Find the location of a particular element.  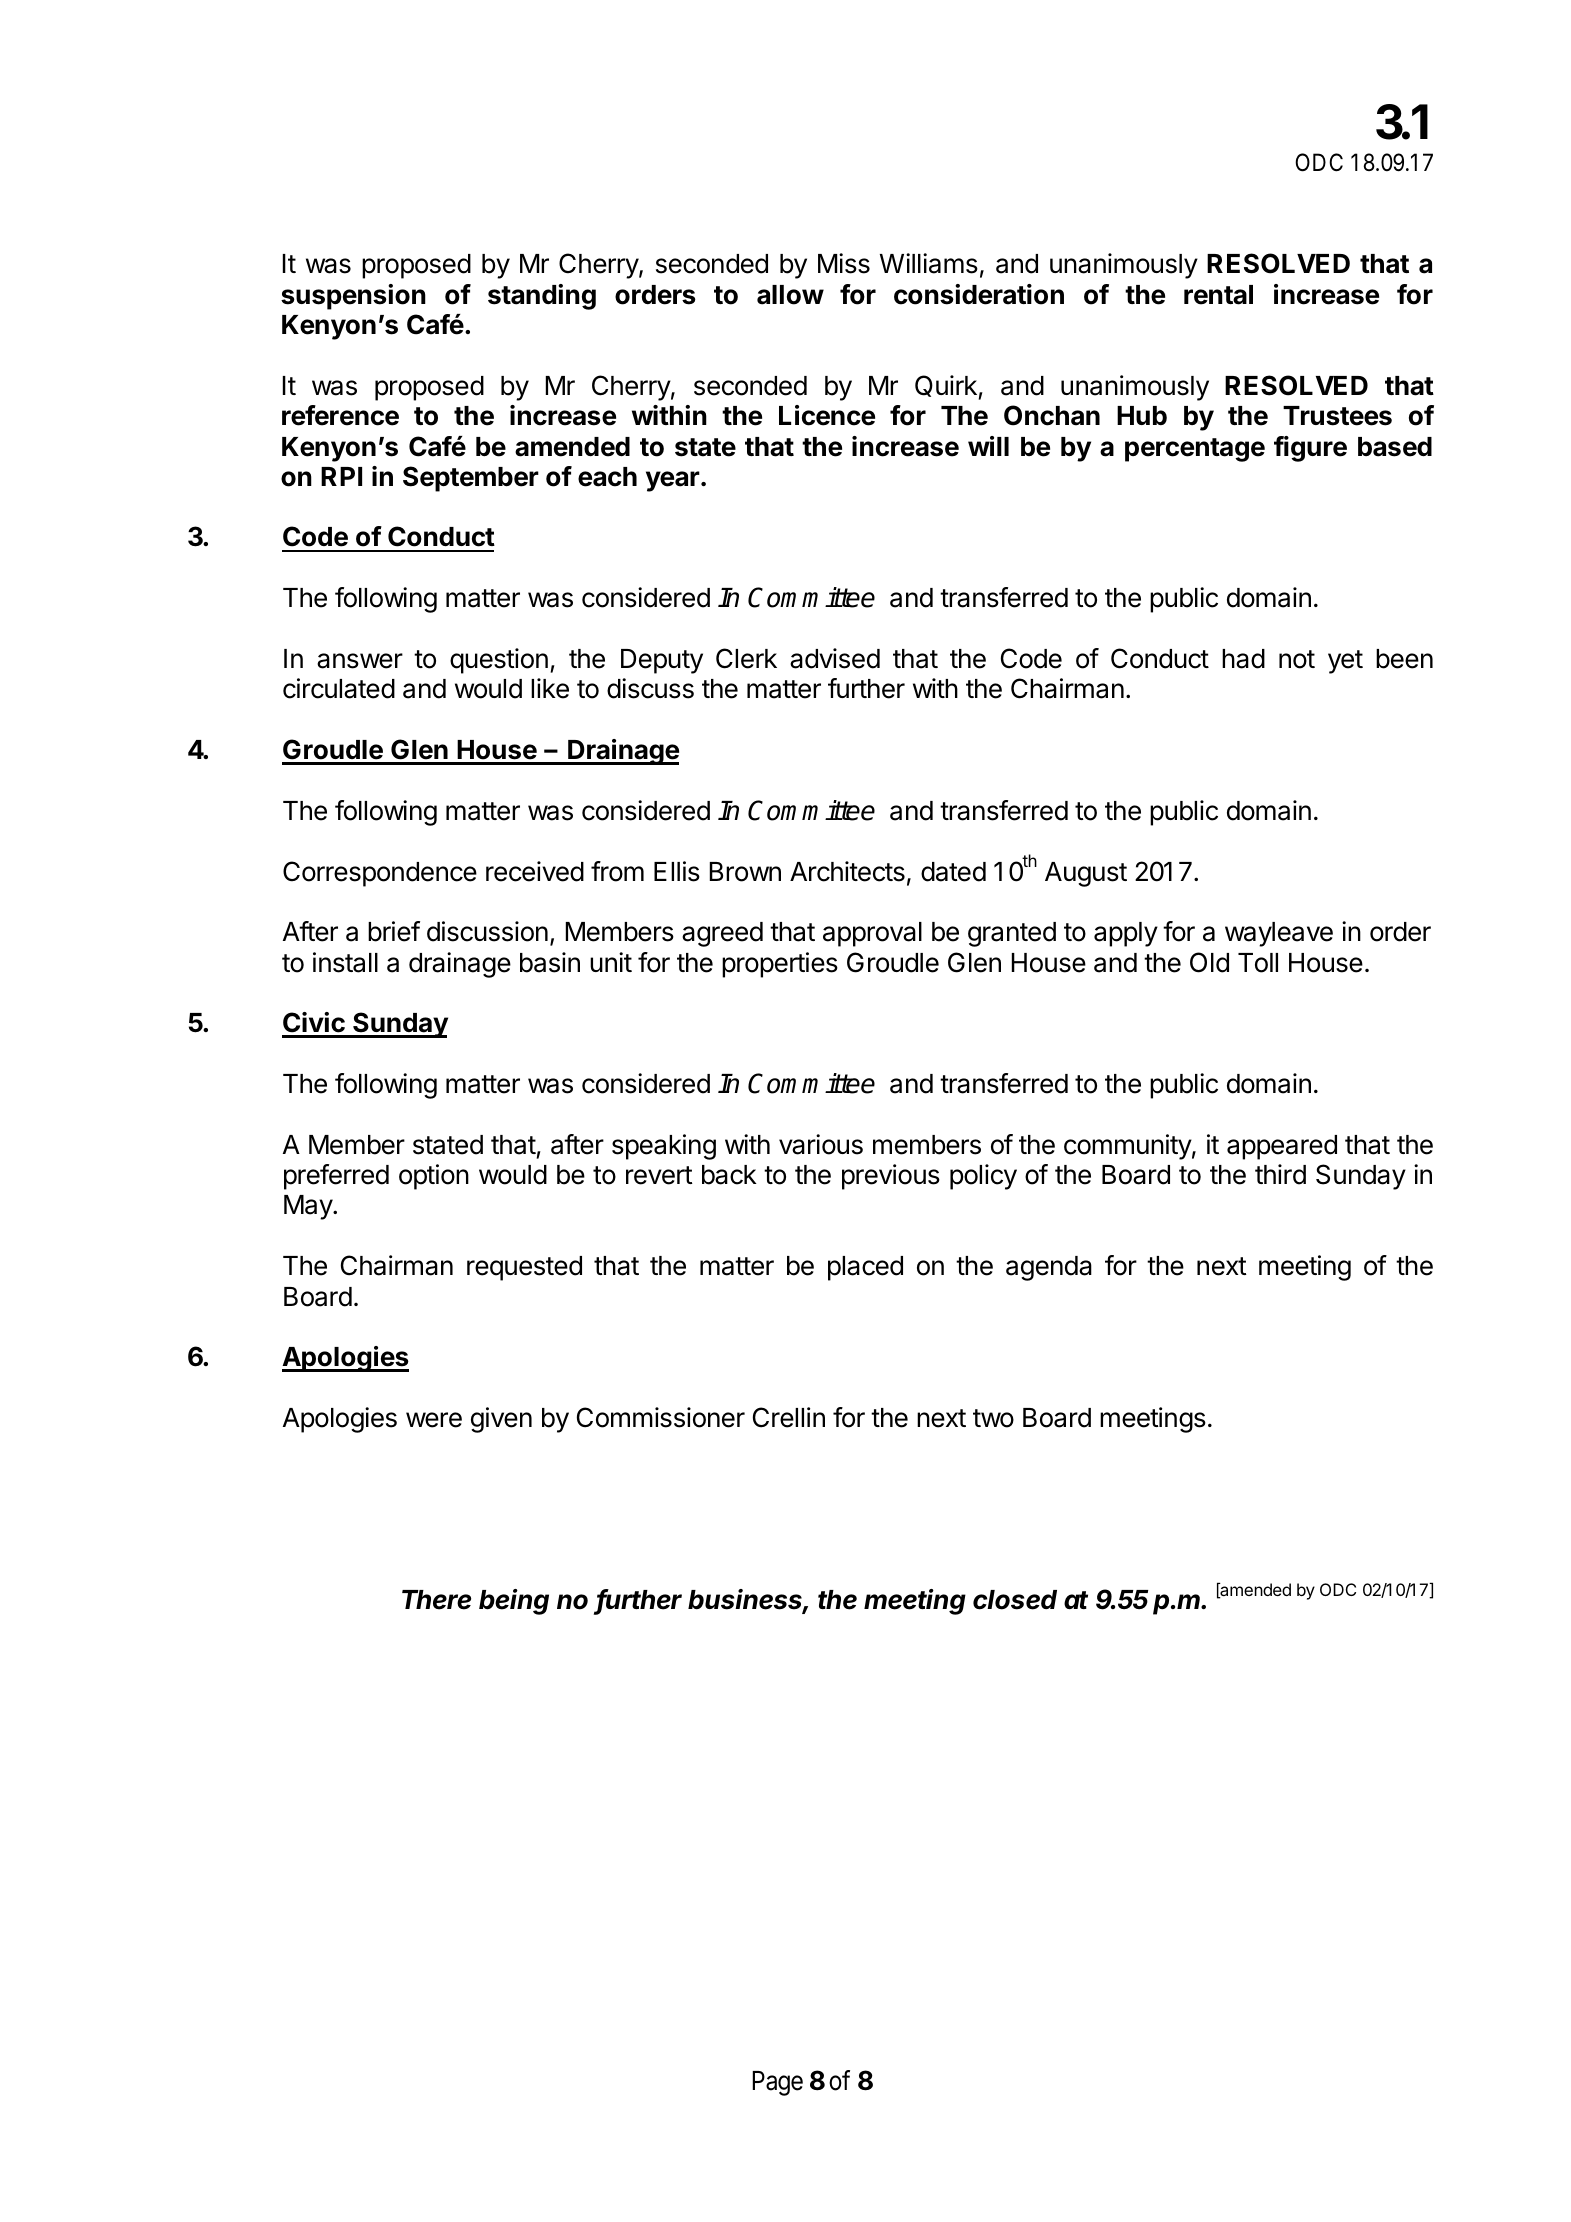

rental is located at coordinates (1218, 295).
